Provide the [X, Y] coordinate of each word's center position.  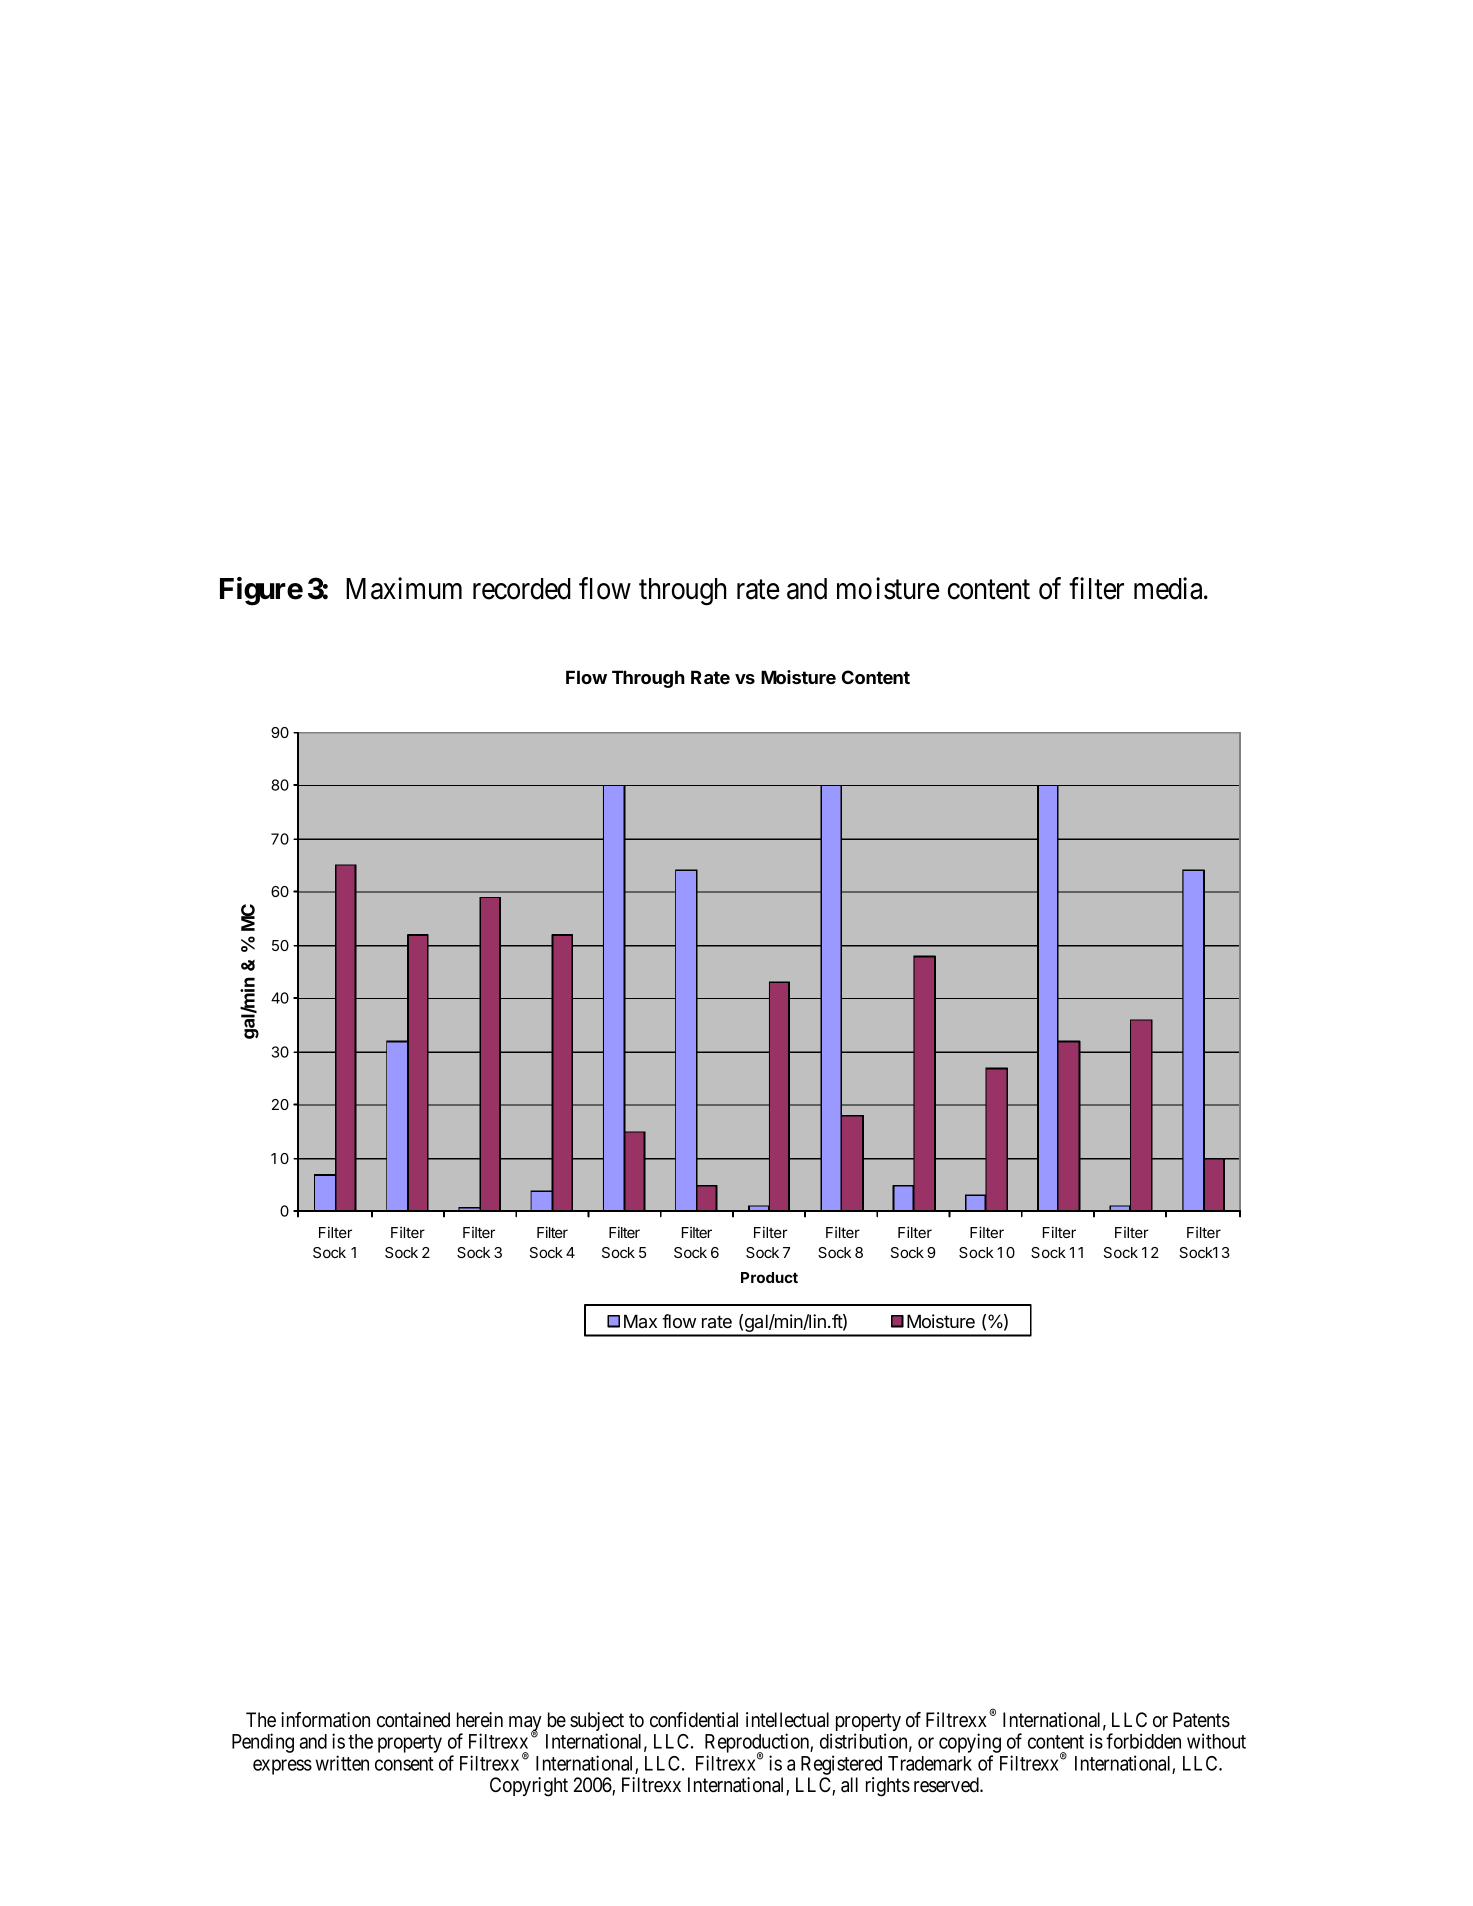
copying [970, 1744]
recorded [522, 589]
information [325, 1720]
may [525, 1725]
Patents [1201, 1720]
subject [597, 1723]
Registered [841, 1765]
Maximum [404, 588]
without [1216, 1741]
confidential [694, 1720]
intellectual [787, 1720]
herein [480, 1720]
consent [404, 1764]
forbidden [1143, 1741]
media [1169, 588]
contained [413, 1720]
